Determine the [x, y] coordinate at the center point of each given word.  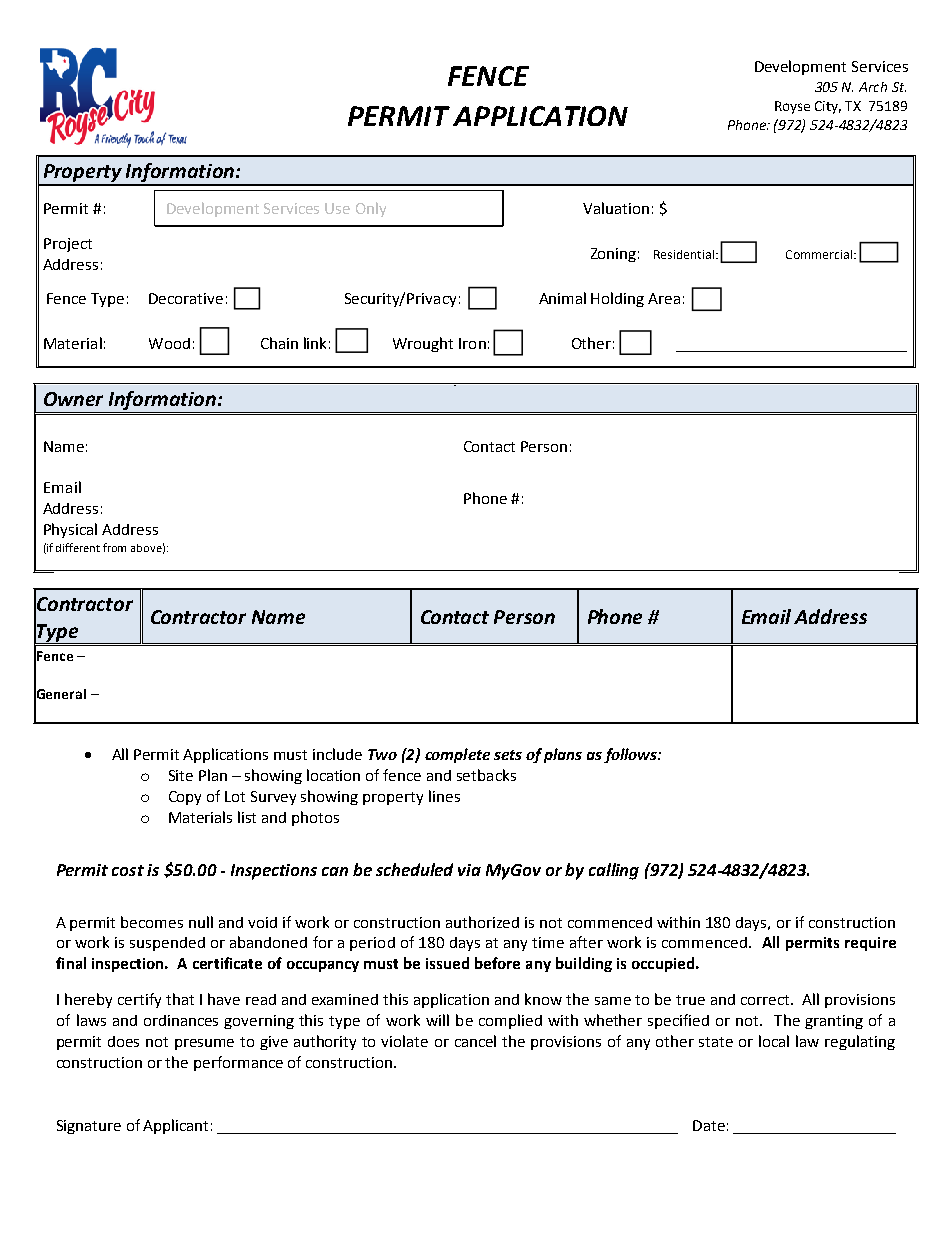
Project [68, 245]
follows [631, 755]
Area [664, 298]
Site [181, 775]
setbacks [486, 775]
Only [371, 209]
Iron [472, 343]
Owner [73, 399]
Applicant [175, 1126]
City [828, 107]
